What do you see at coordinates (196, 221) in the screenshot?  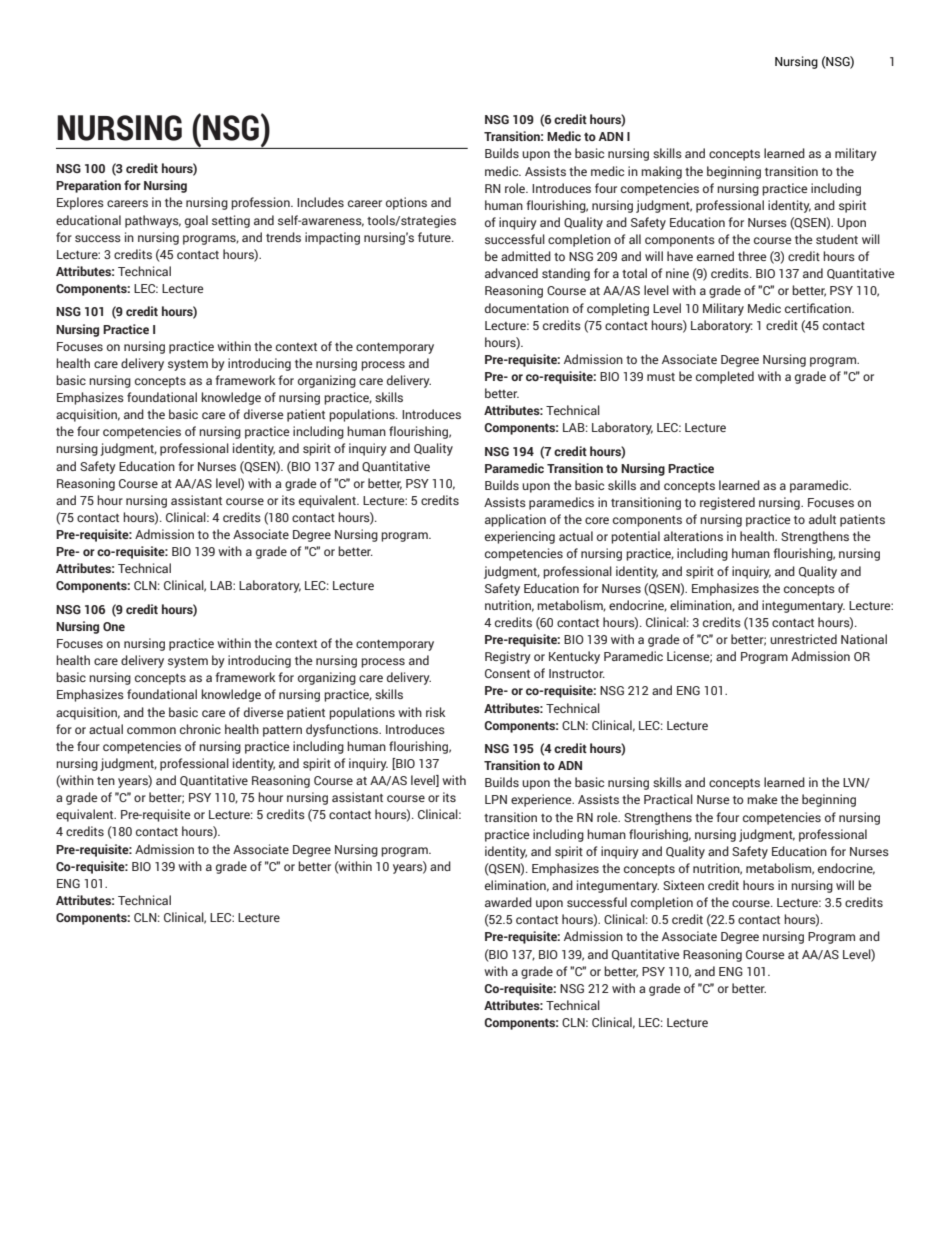 I see `goal` at bounding box center [196, 221].
